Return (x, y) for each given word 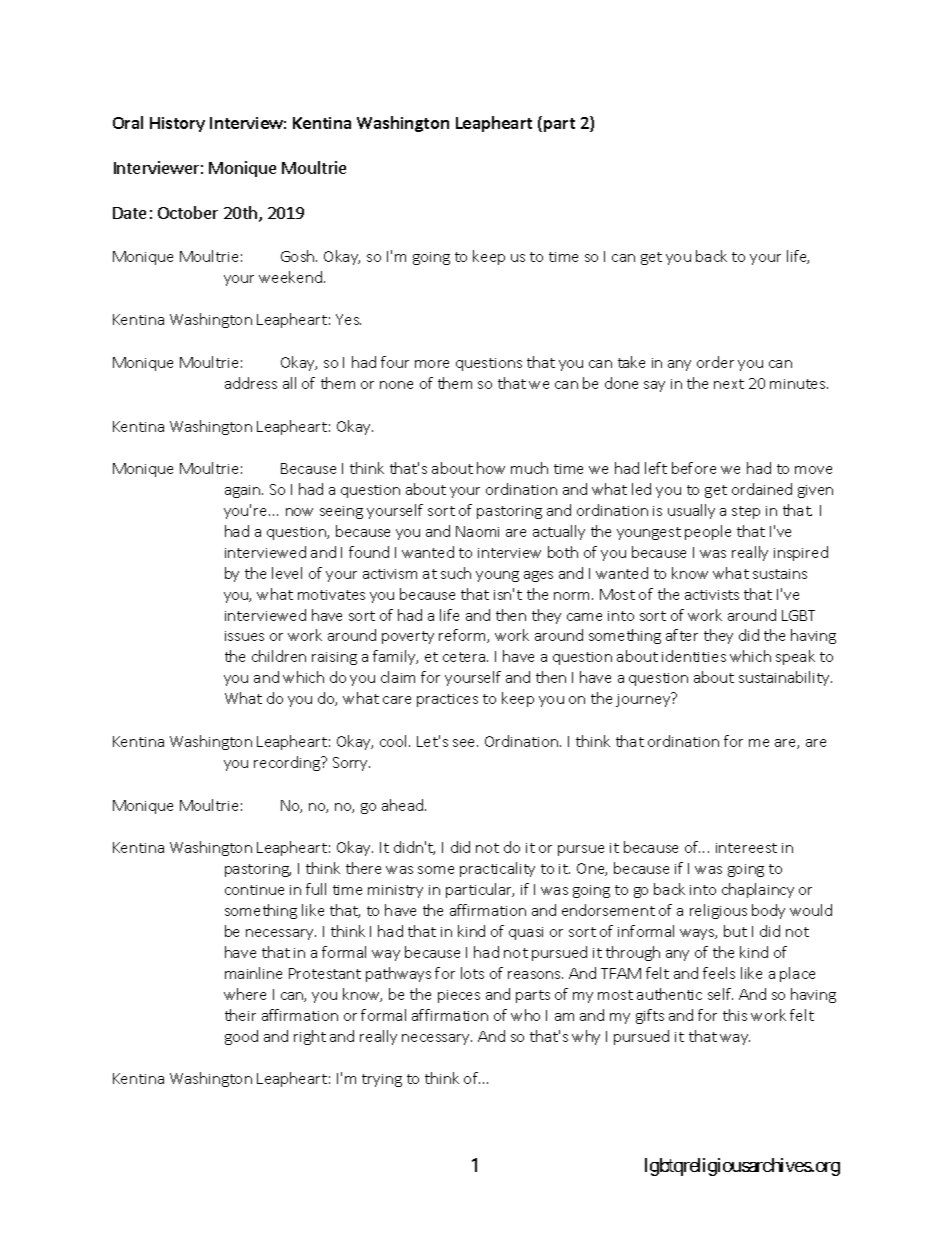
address (251, 383)
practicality (497, 869)
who (525, 1015)
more (432, 364)
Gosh (299, 256)
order (715, 362)
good (241, 1037)
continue (254, 890)
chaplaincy (758, 890)
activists (712, 595)
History (177, 124)
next (729, 384)
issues (244, 636)
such (456, 573)
